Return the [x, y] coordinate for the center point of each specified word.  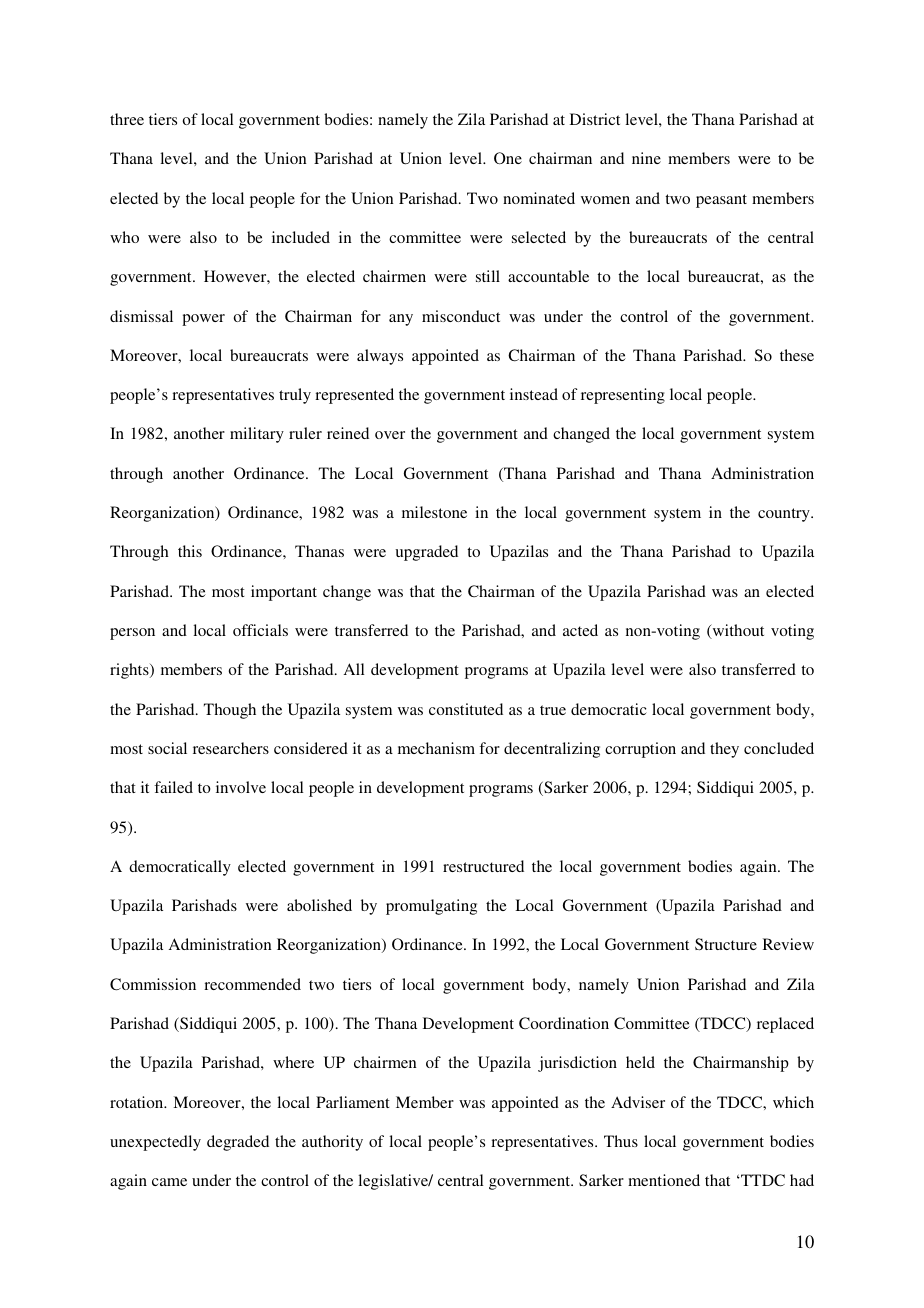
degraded [238, 1143]
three [127, 119]
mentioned [664, 1180]
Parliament [353, 1102]
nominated [539, 198]
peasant [721, 201]
